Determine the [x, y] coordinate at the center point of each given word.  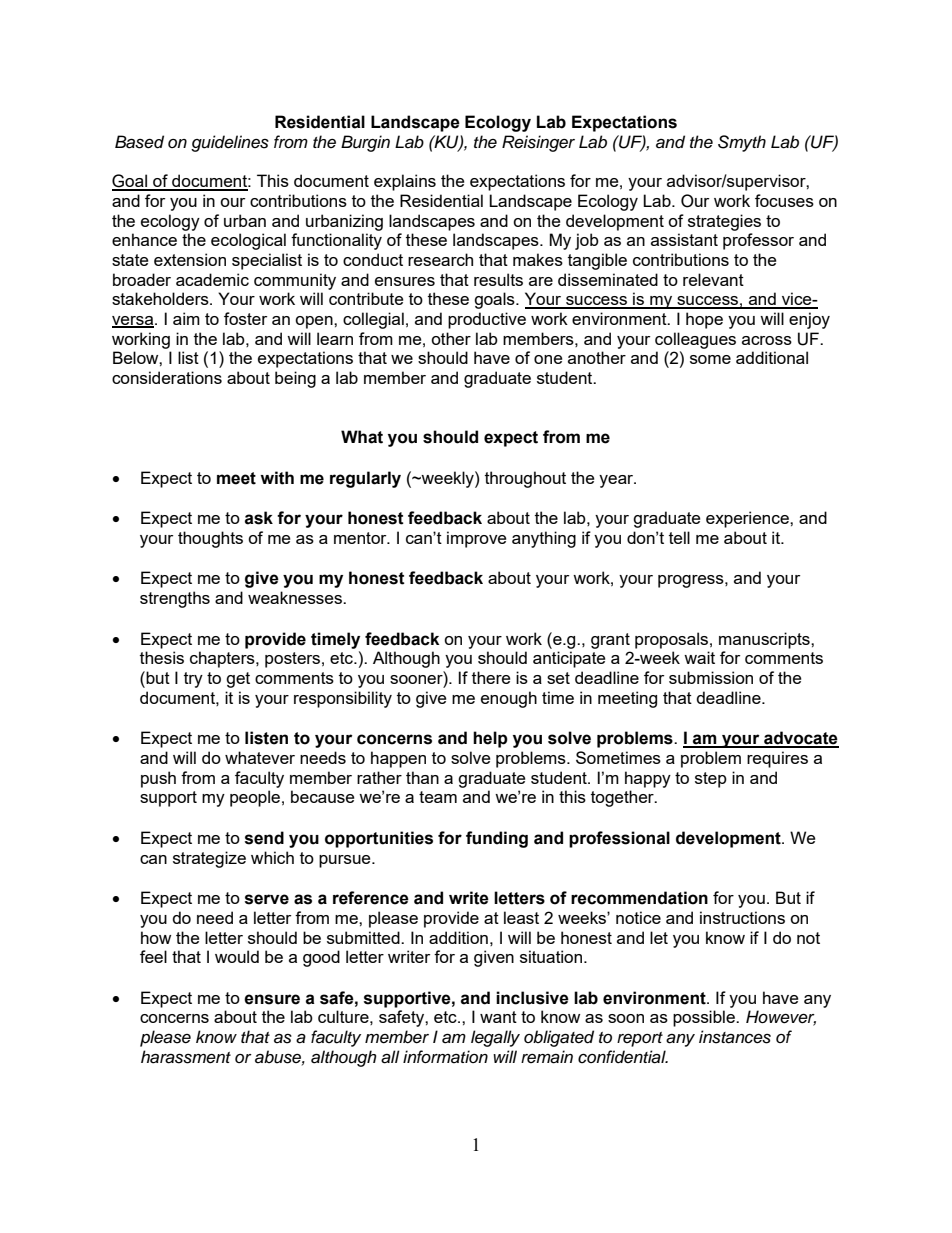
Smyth [742, 143]
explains [405, 182]
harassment [186, 1057]
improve [476, 539]
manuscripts [765, 640]
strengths [175, 599]
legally [495, 1038]
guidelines [230, 143]
